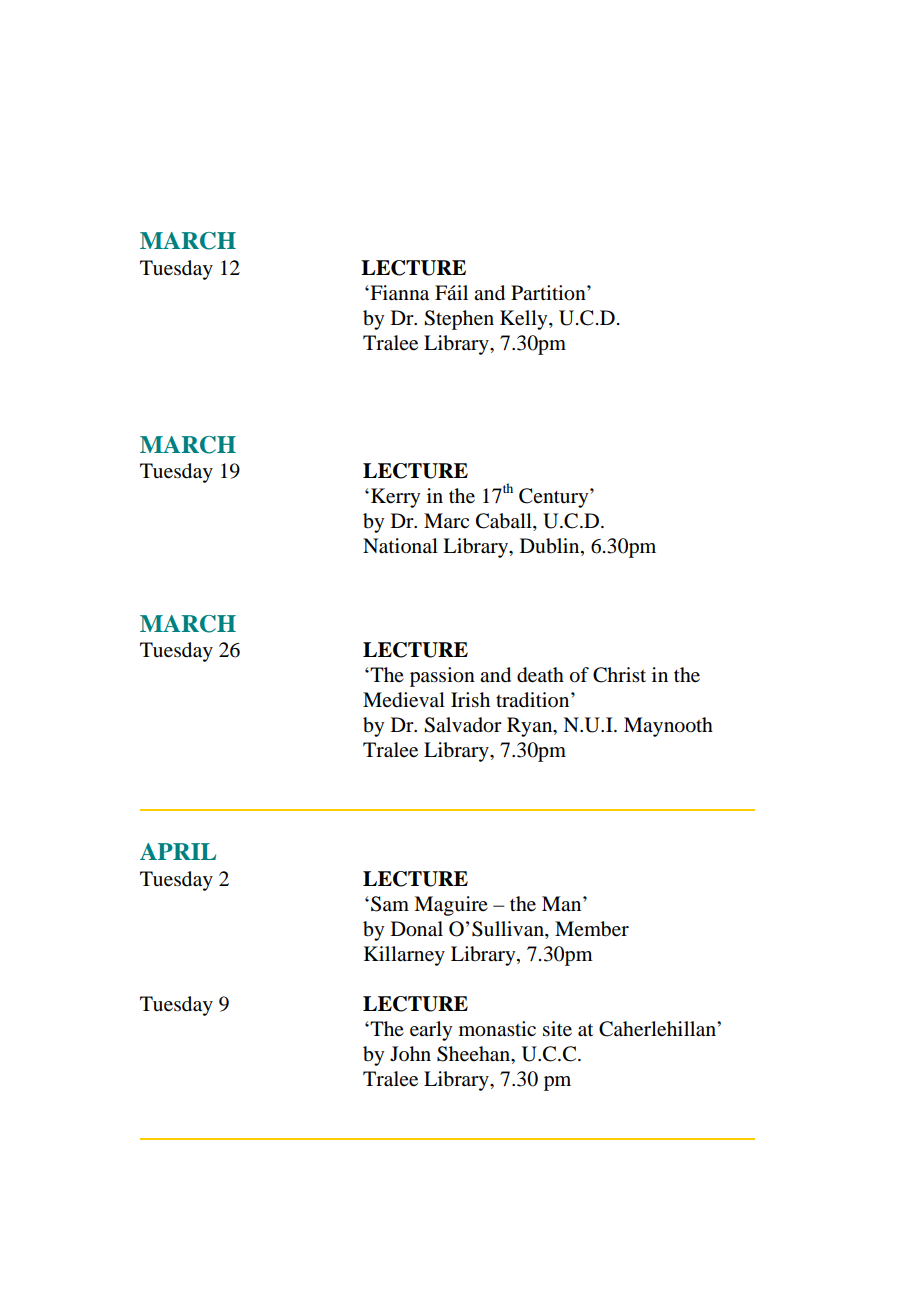  What do you see at coordinates (178, 851) in the image?
I see `APRIL` at bounding box center [178, 851].
